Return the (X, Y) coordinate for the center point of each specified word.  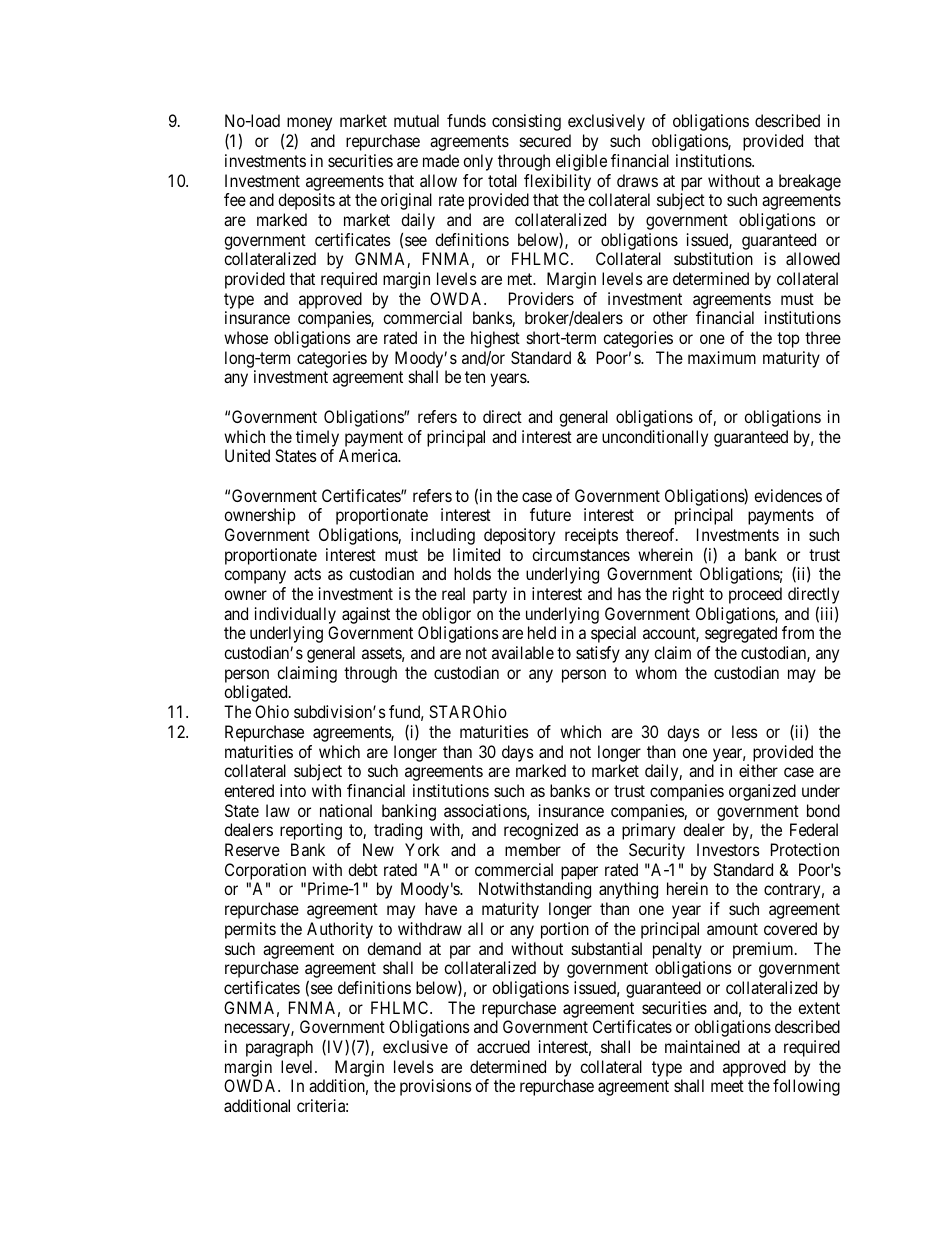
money (309, 124)
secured (545, 140)
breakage (810, 182)
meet (727, 1086)
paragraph (279, 1048)
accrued (503, 1046)
